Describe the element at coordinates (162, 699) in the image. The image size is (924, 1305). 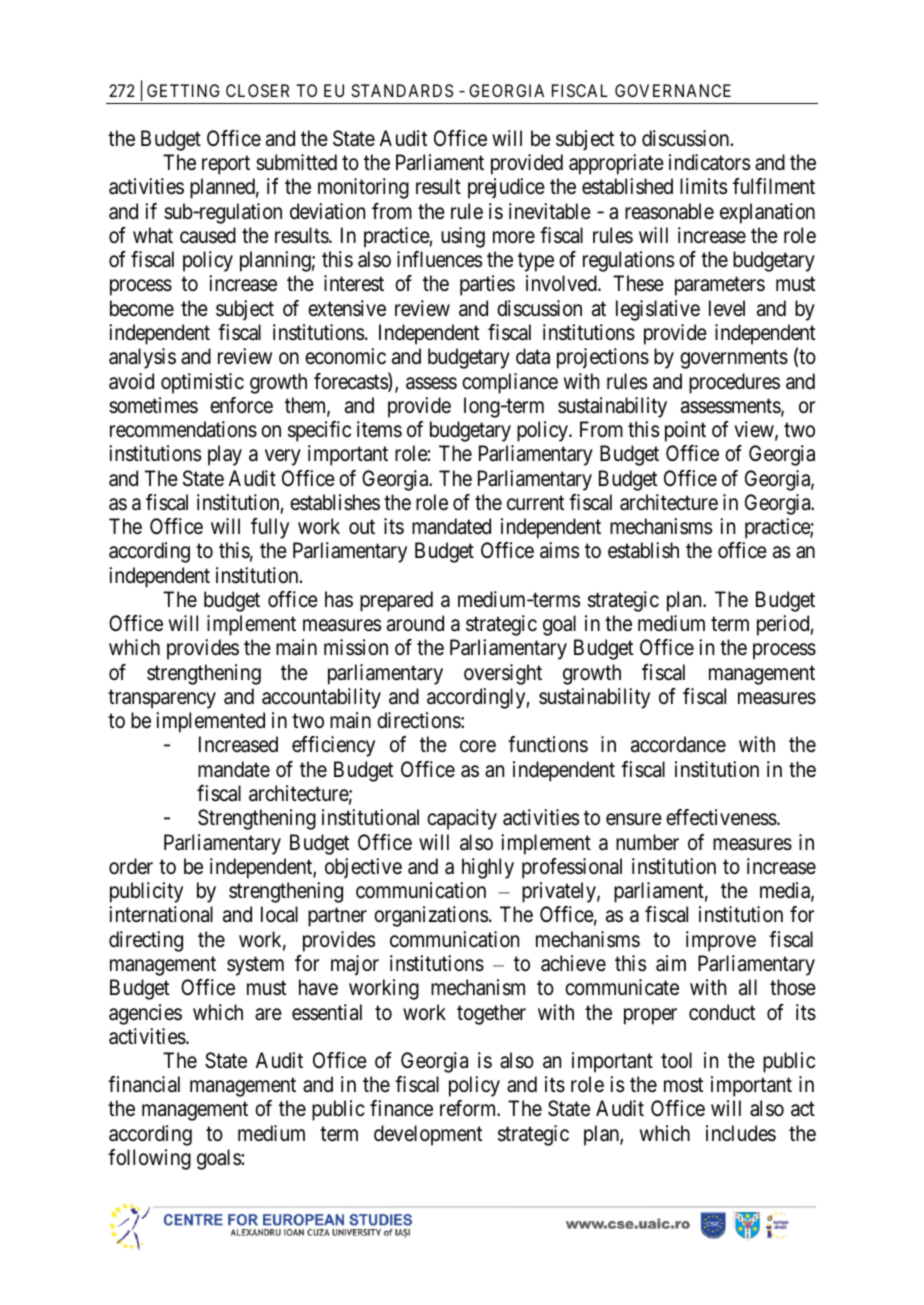
I see `transparency` at that location.
